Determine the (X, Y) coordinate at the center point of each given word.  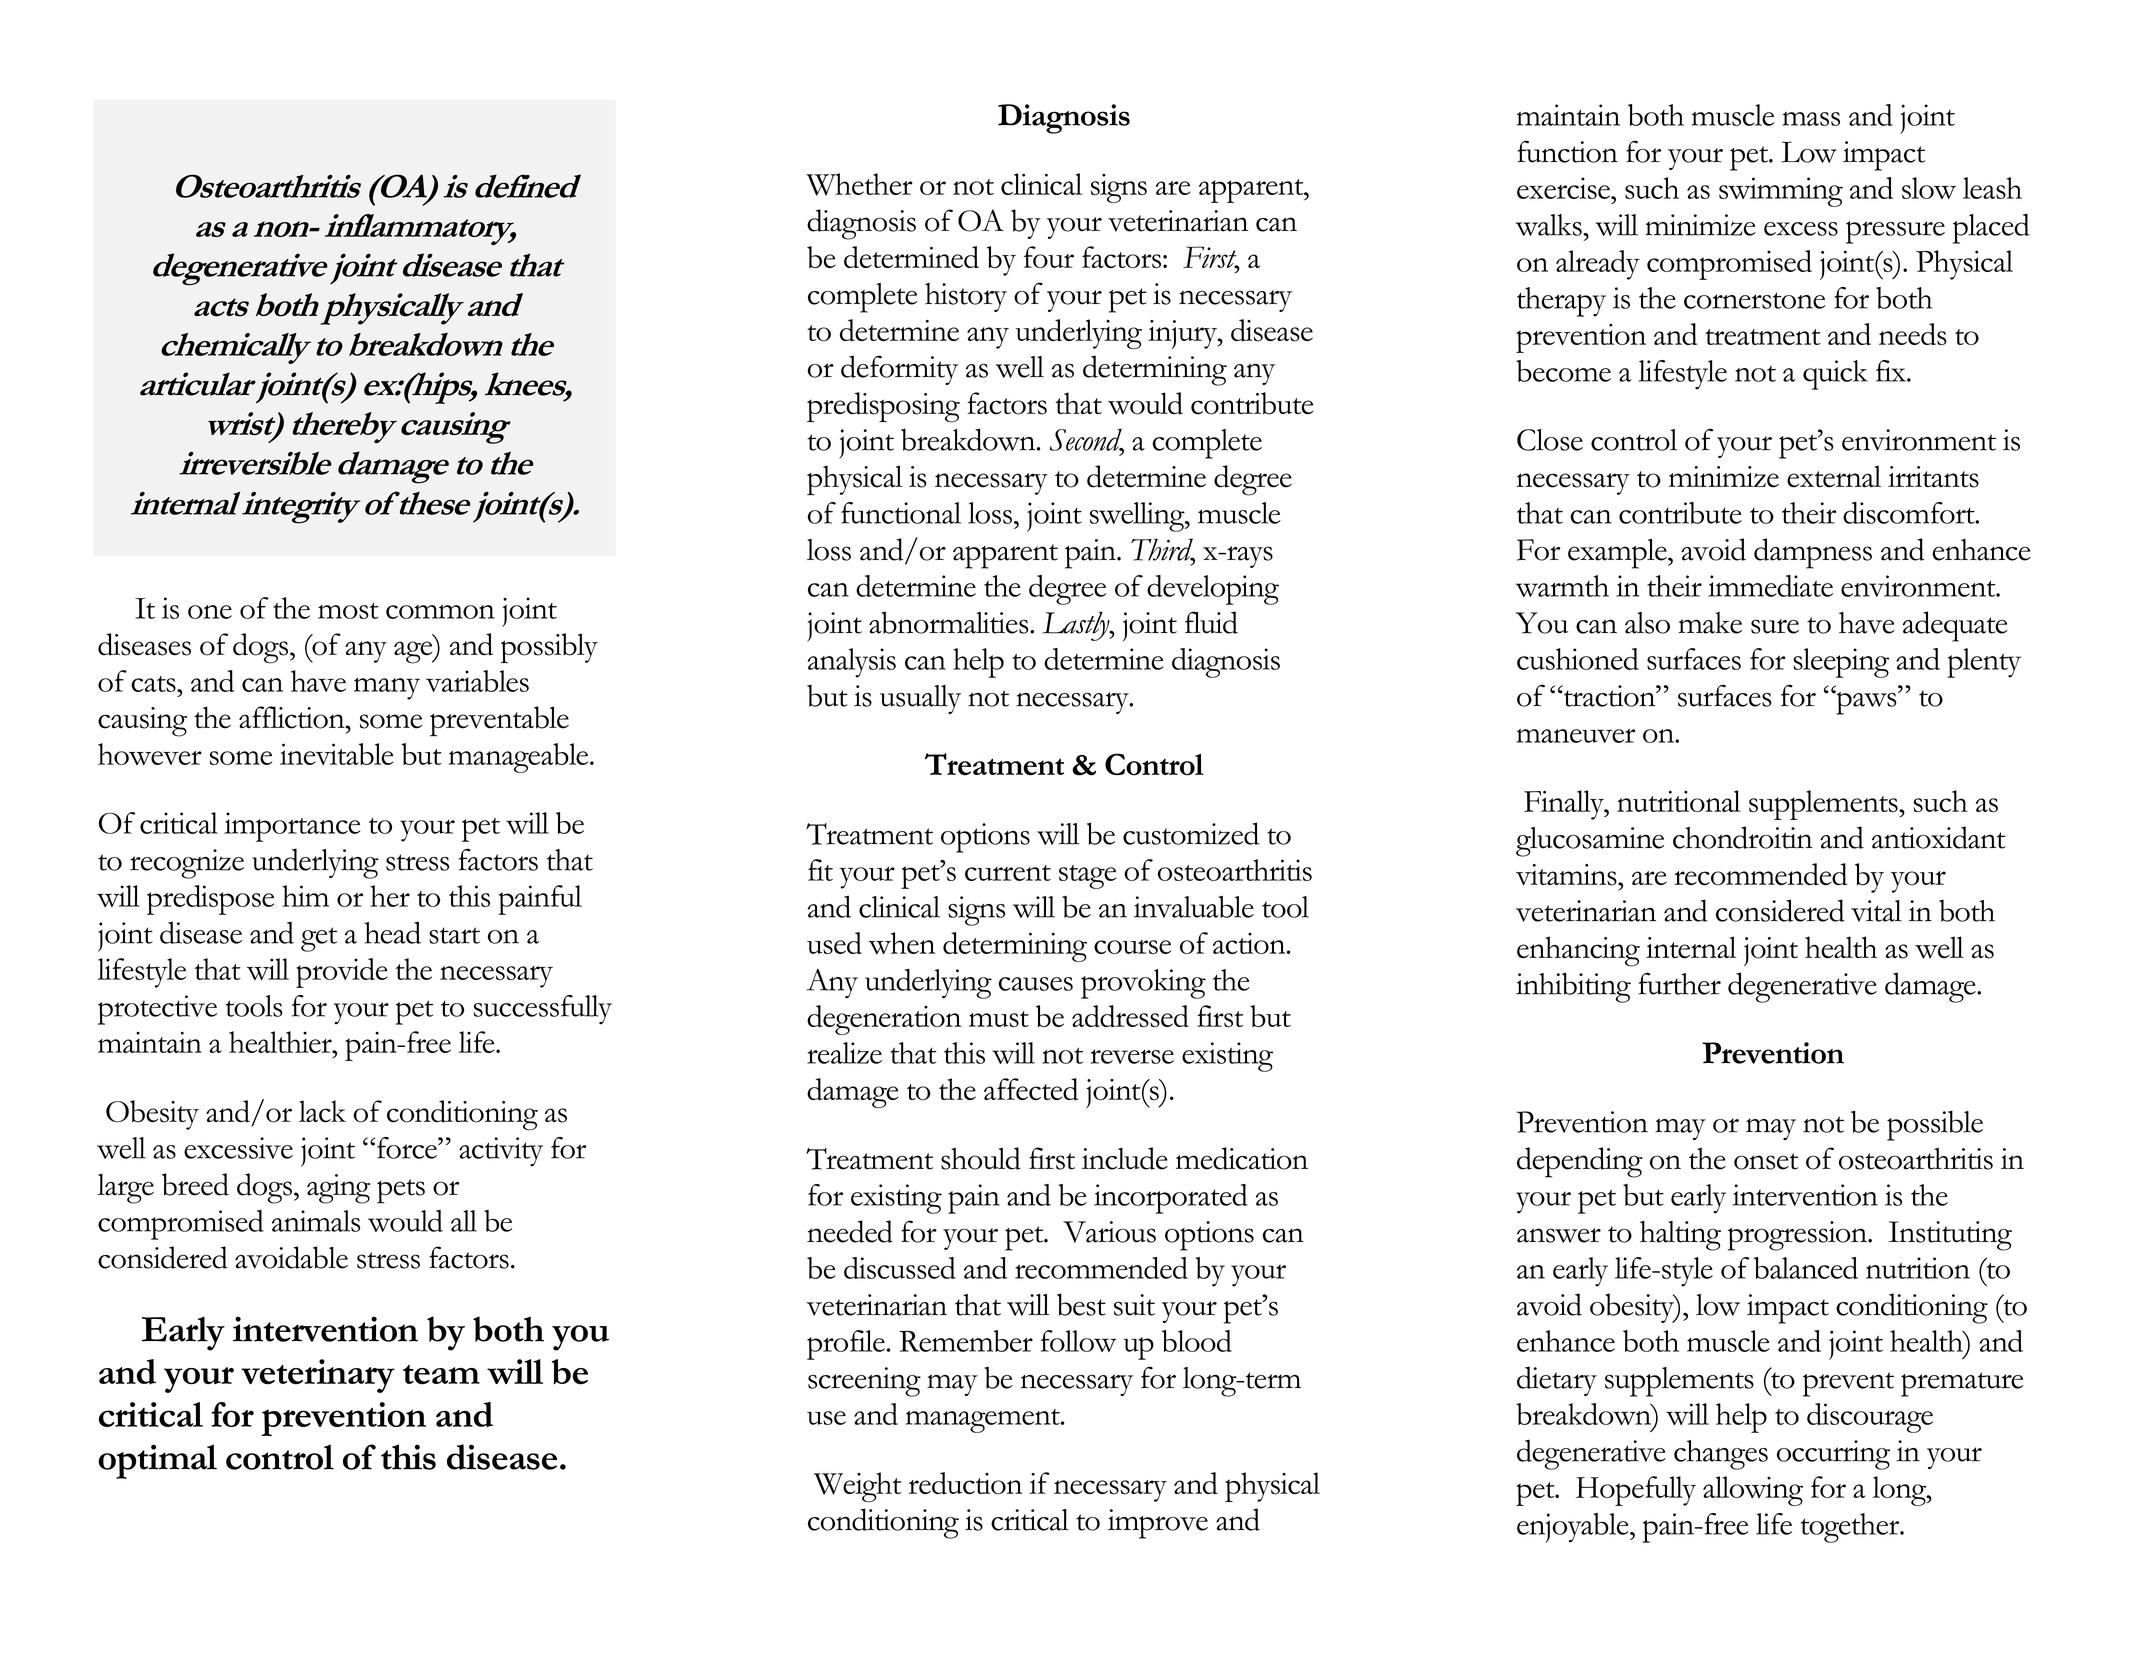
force (408, 1148)
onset (1766, 1161)
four (1049, 257)
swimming (1781, 192)
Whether (859, 184)
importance (292, 827)
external (1834, 476)
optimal (157, 1461)
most (348, 611)
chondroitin (1743, 837)
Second (1087, 441)
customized (1191, 833)
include (1125, 1158)
